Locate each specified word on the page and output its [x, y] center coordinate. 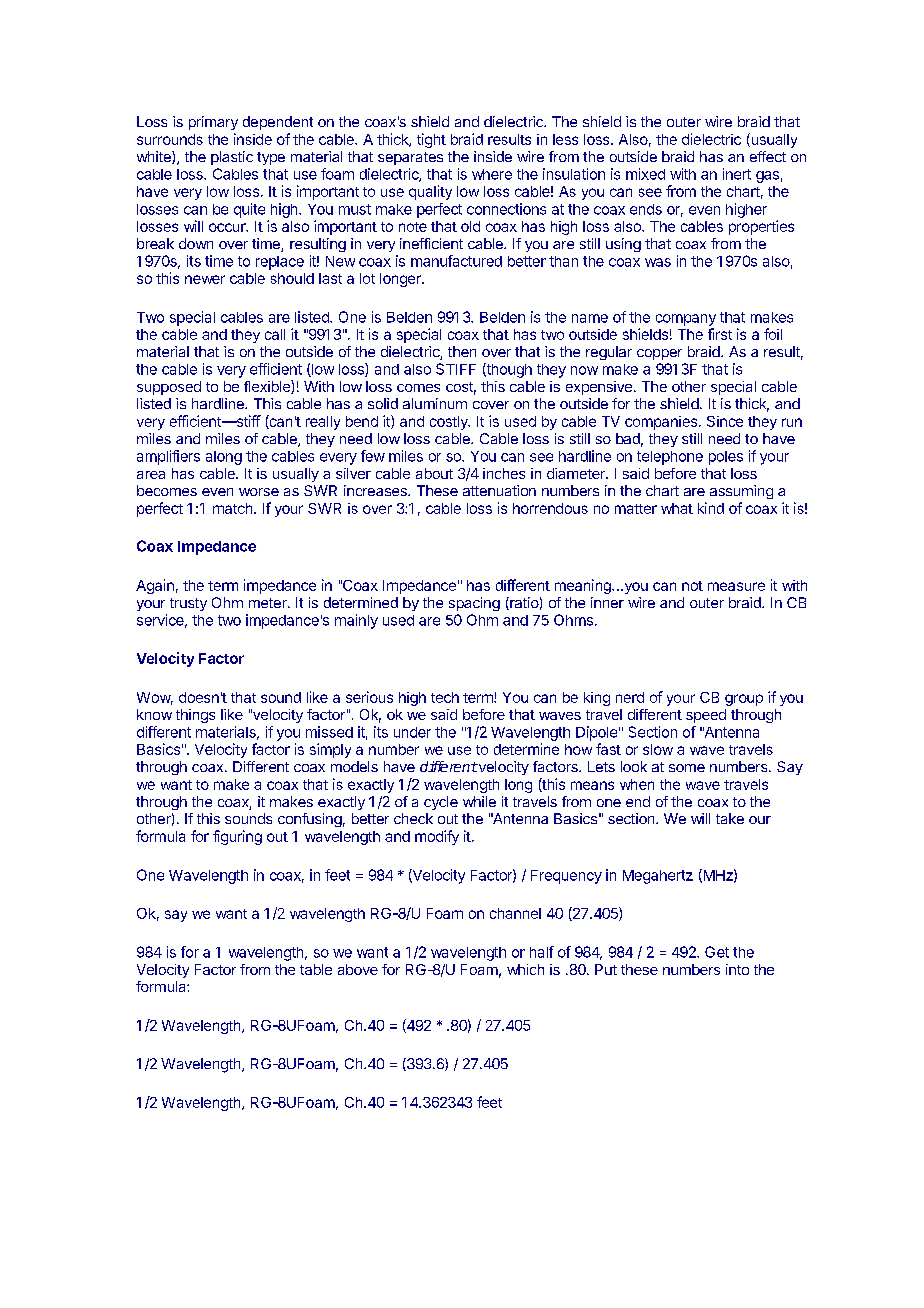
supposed [169, 388]
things [195, 716]
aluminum [435, 403]
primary [213, 123]
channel [515, 913]
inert [737, 174]
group [744, 700]
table [316, 969]
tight [431, 140]
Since [725, 421]
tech [445, 697]
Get [717, 952]
